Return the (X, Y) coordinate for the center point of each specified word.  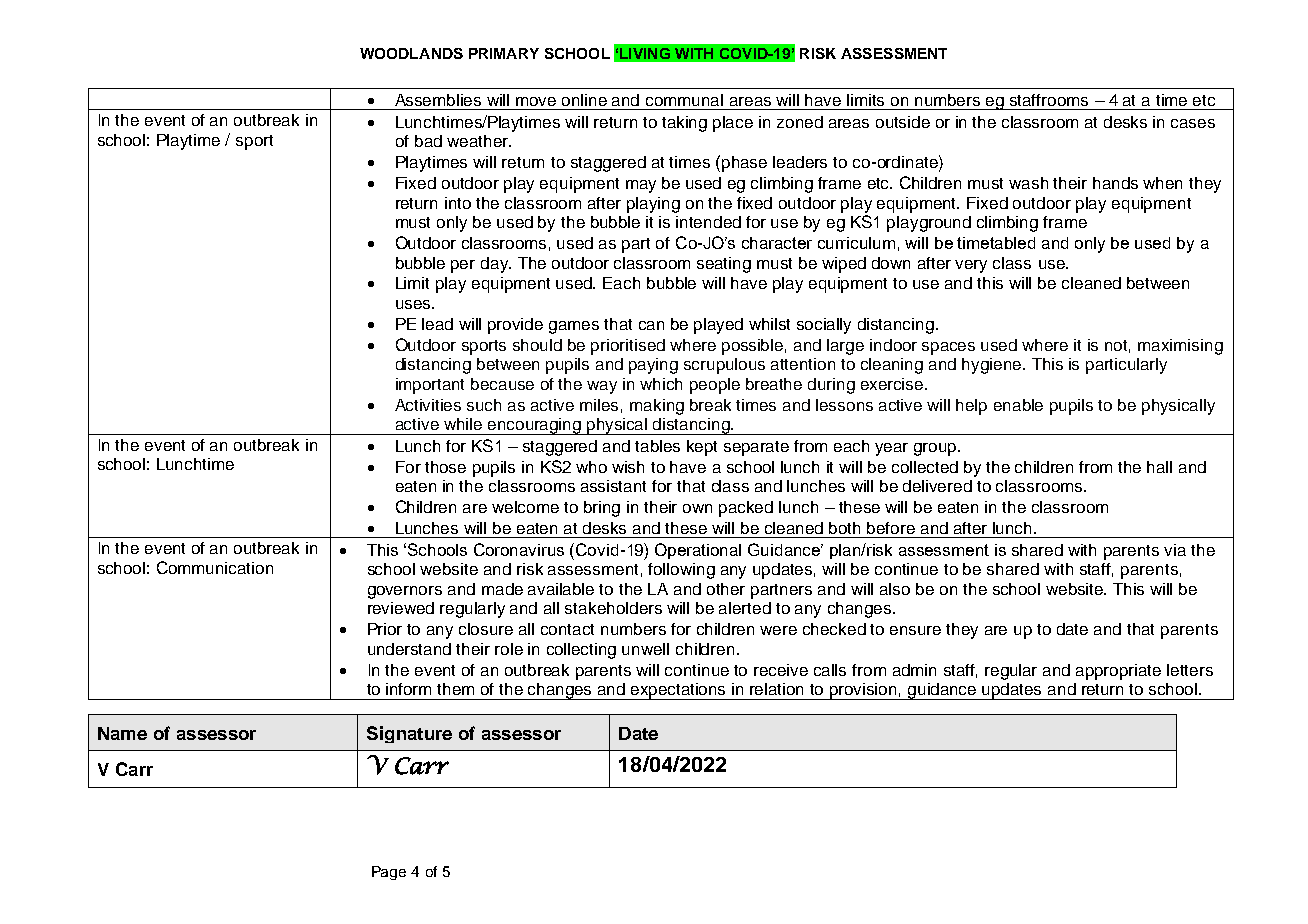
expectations (679, 691)
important (430, 386)
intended (708, 222)
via (1175, 550)
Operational (698, 551)
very (971, 266)
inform (408, 689)
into (458, 203)
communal (684, 100)
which (661, 384)
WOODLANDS (411, 53)
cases (1193, 123)
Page (389, 873)
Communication (215, 567)
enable (1018, 405)
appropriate (1118, 672)
